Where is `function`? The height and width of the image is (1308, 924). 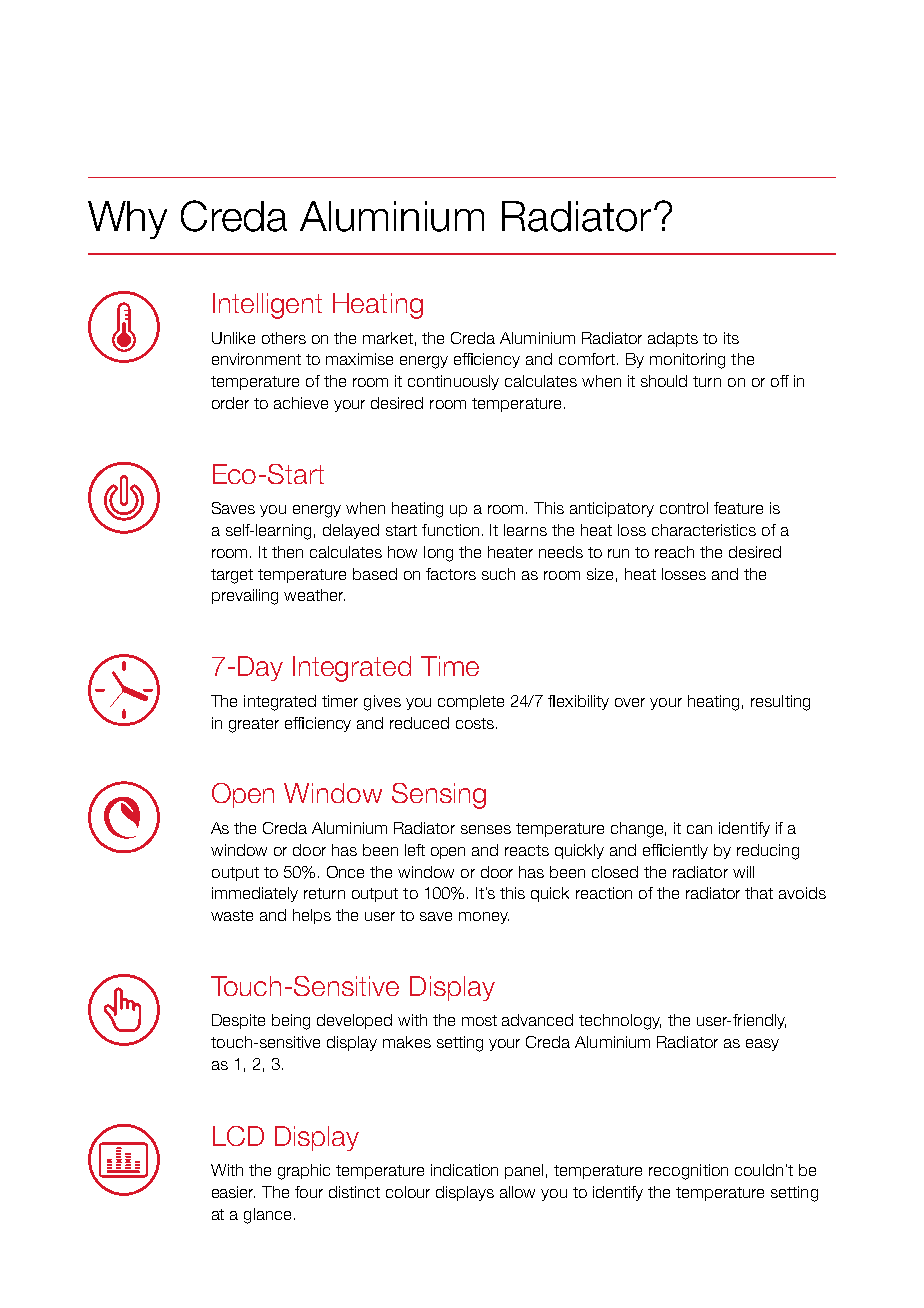 function is located at coordinates (450, 530).
